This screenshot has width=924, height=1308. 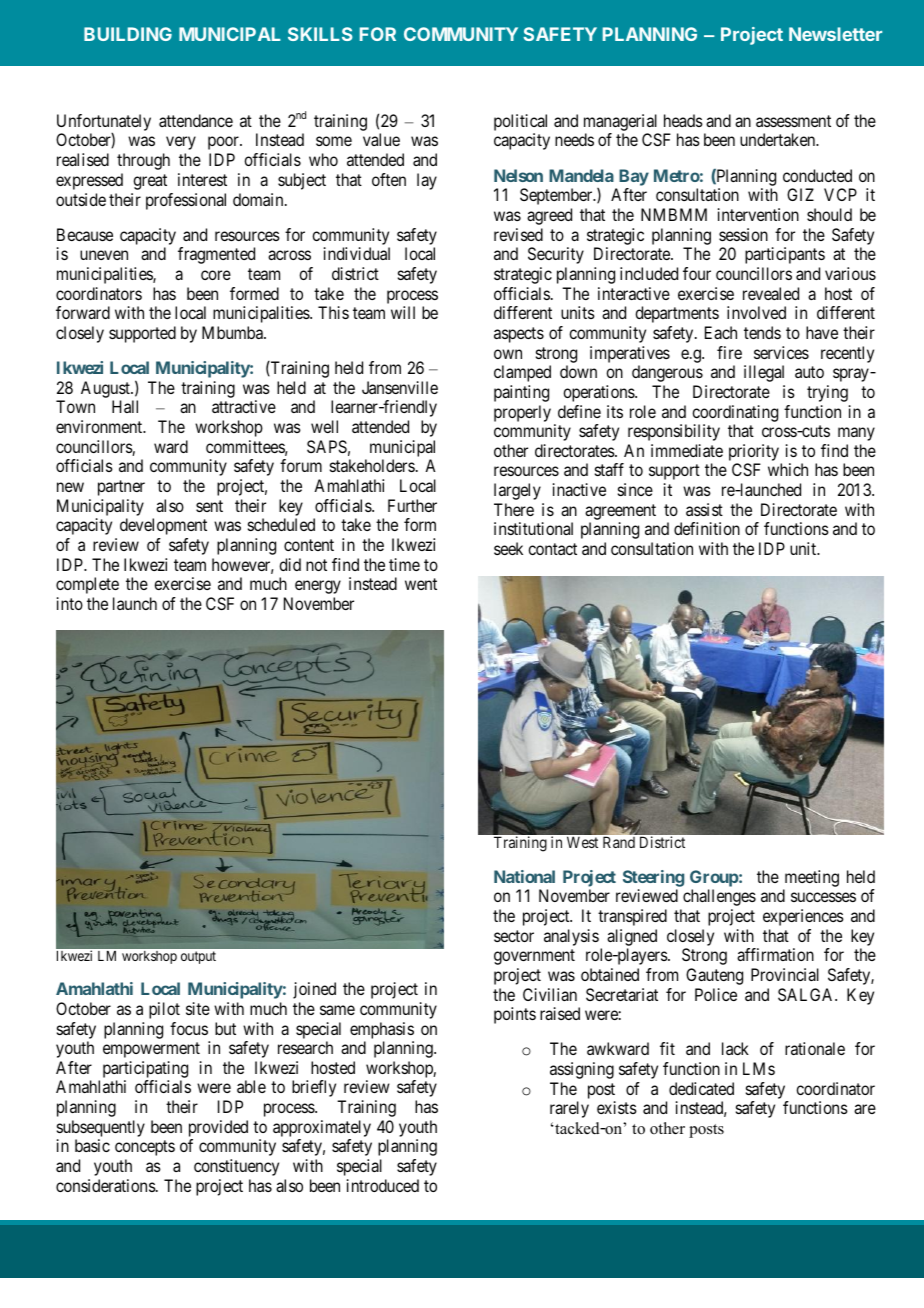 I want to click on political, so click(x=520, y=124).
